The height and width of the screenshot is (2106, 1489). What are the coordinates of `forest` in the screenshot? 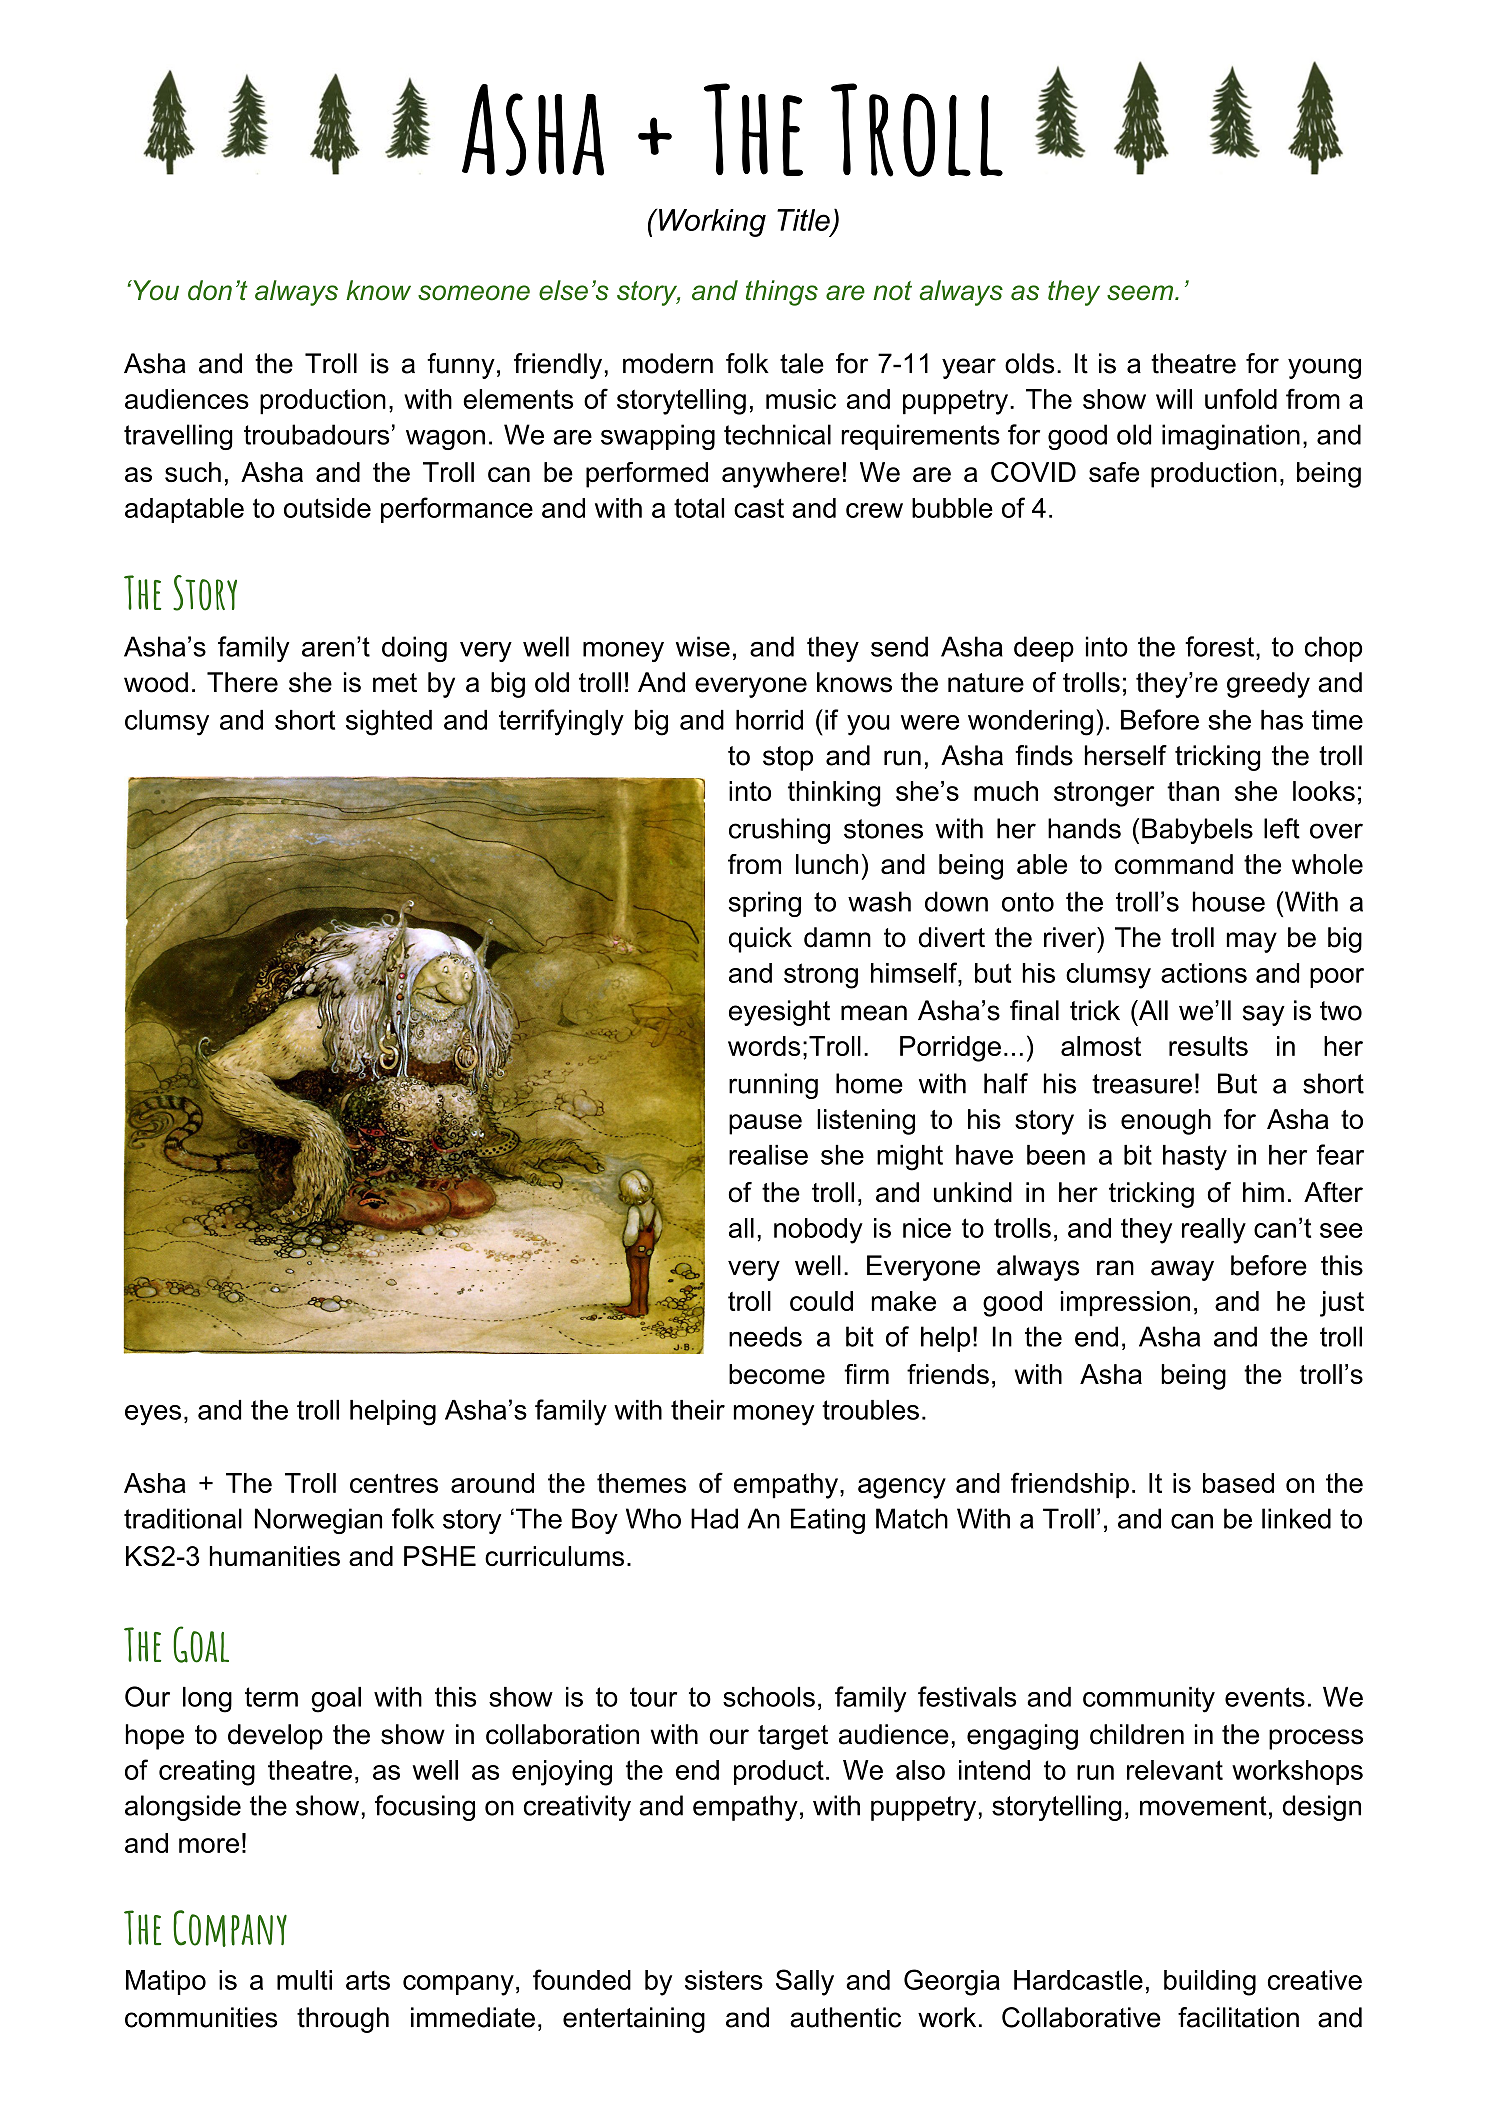 It's located at (1219, 646).
